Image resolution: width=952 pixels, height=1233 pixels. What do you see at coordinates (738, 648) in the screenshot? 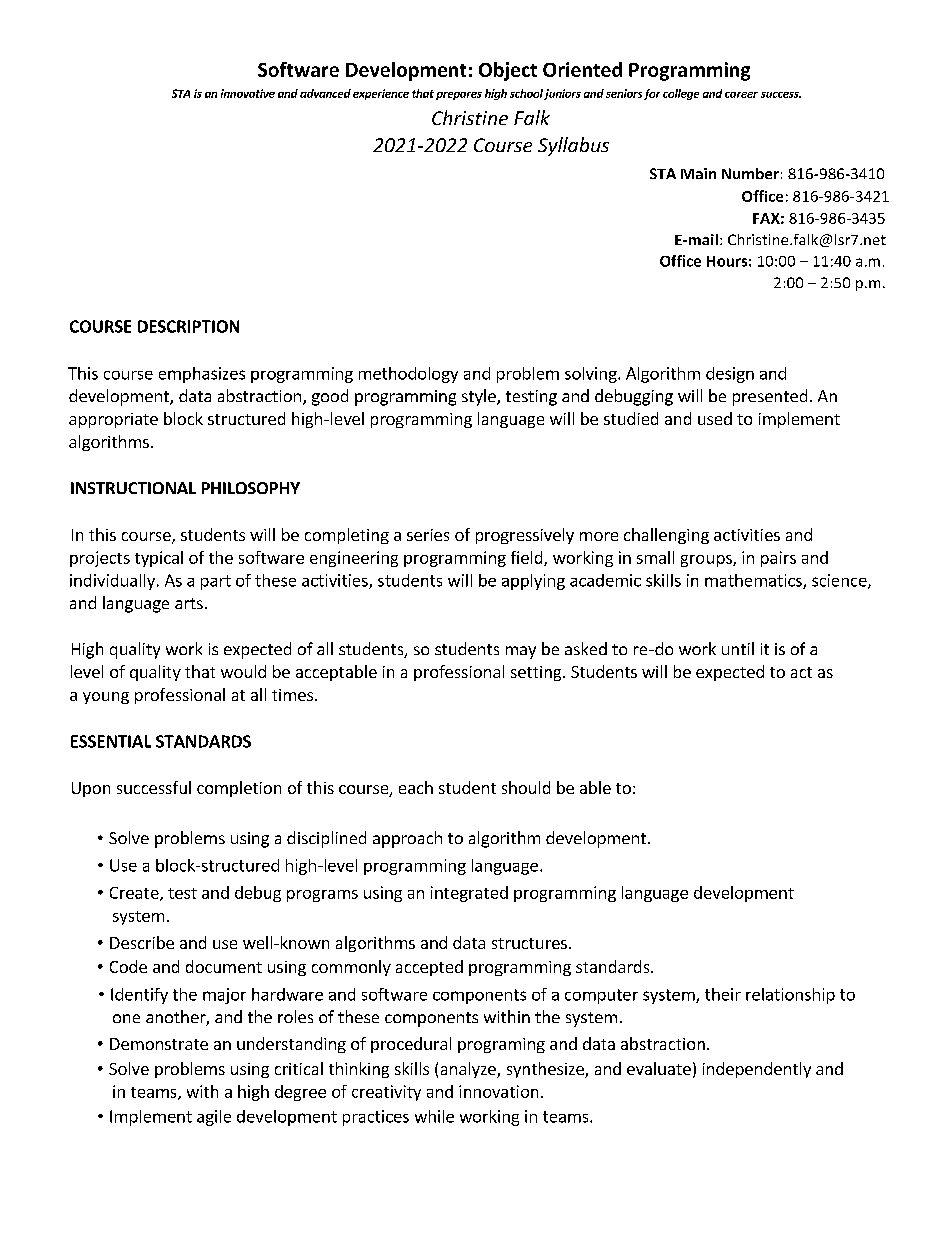
I see `until` at bounding box center [738, 648].
